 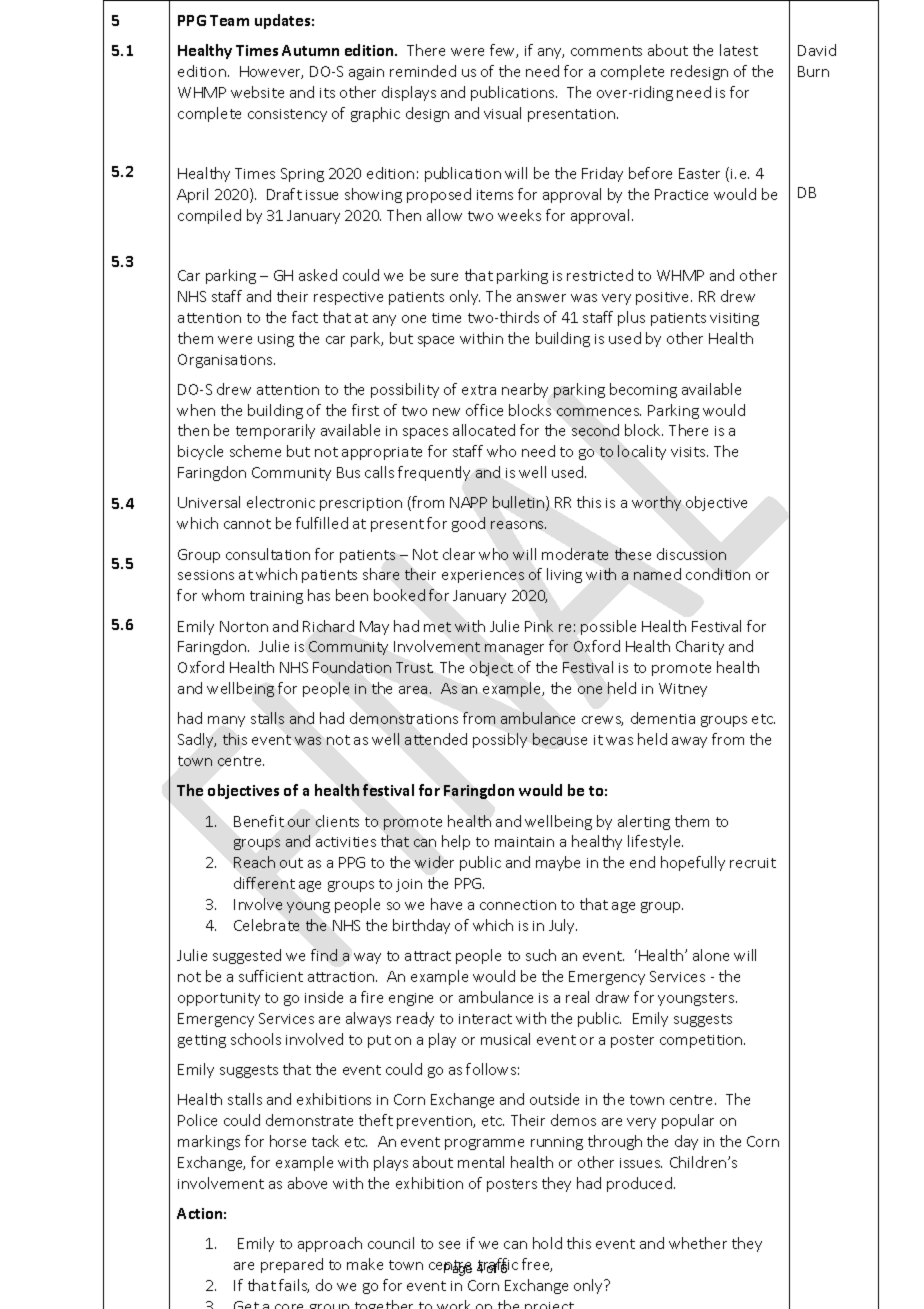 What do you see at coordinates (500, 740) in the image?
I see `possibly` at bounding box center [500, 740].
